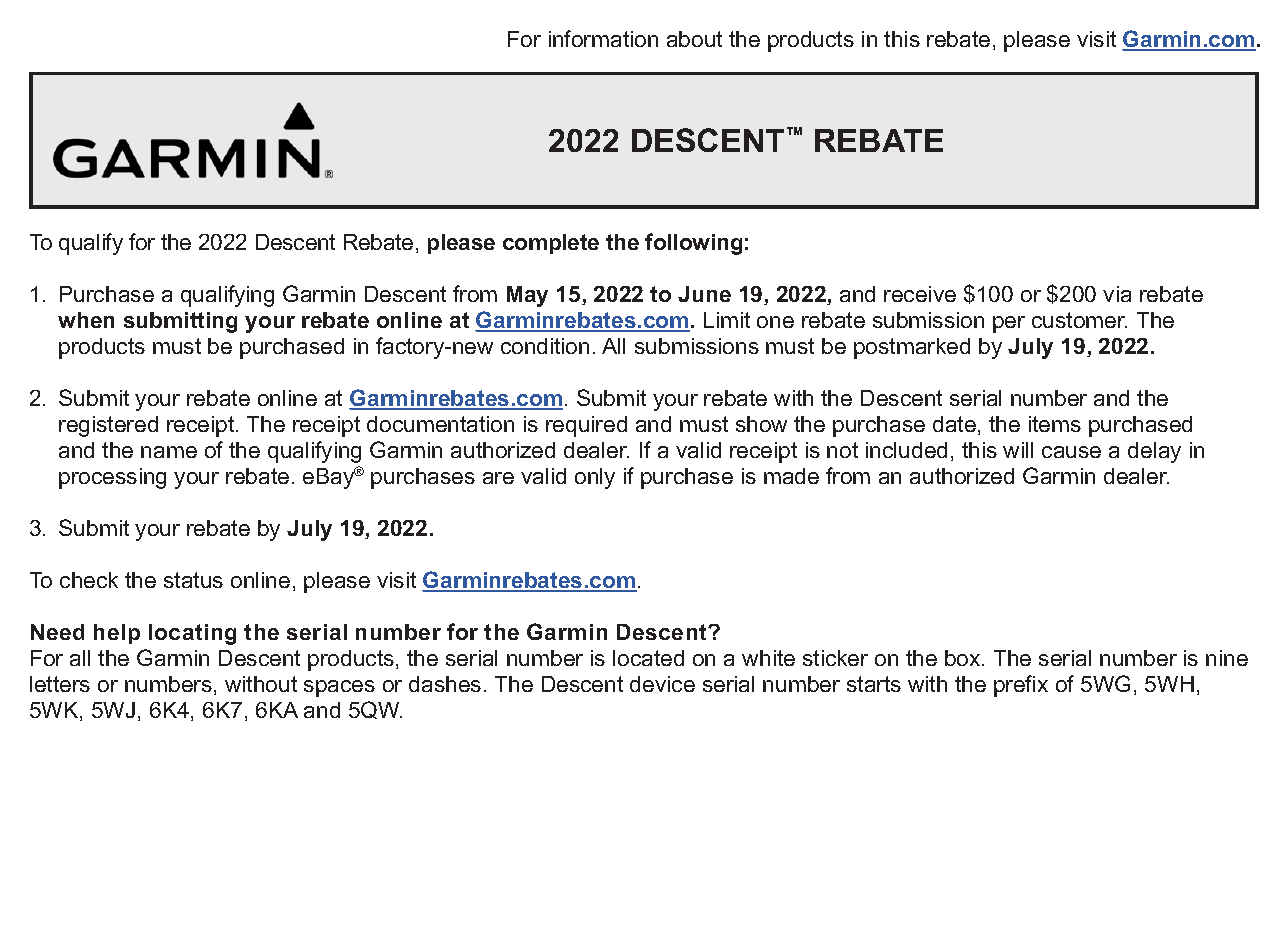 This document has height=936, width=1288. I want to click on cause, so click(1071, 452).
